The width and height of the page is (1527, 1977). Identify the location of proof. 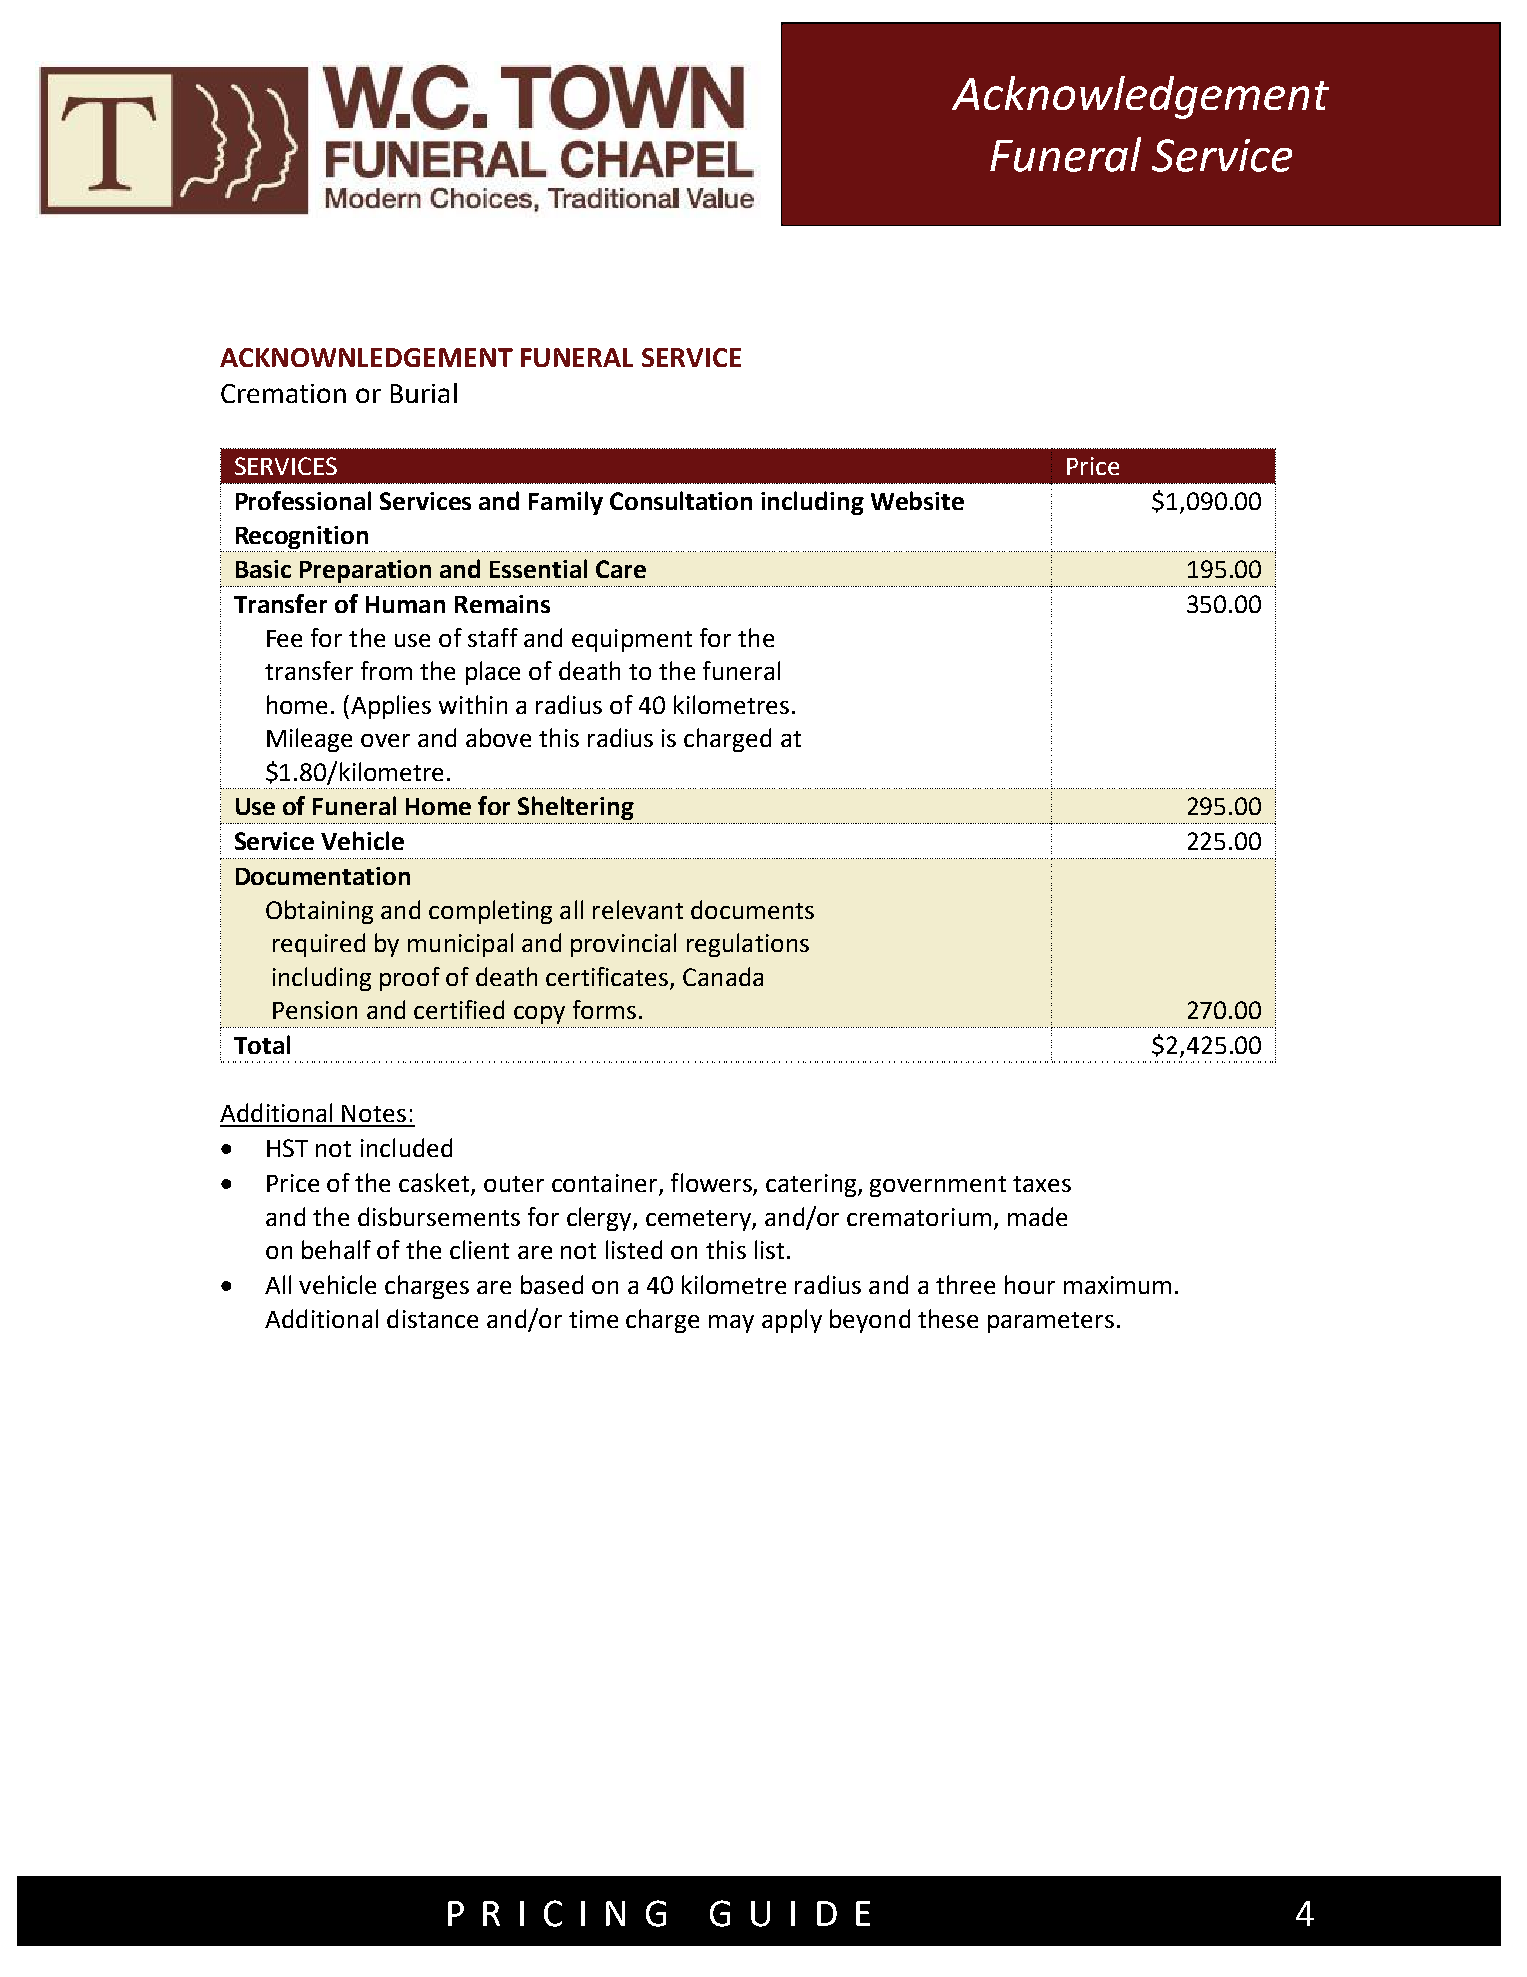
(410, 979).
